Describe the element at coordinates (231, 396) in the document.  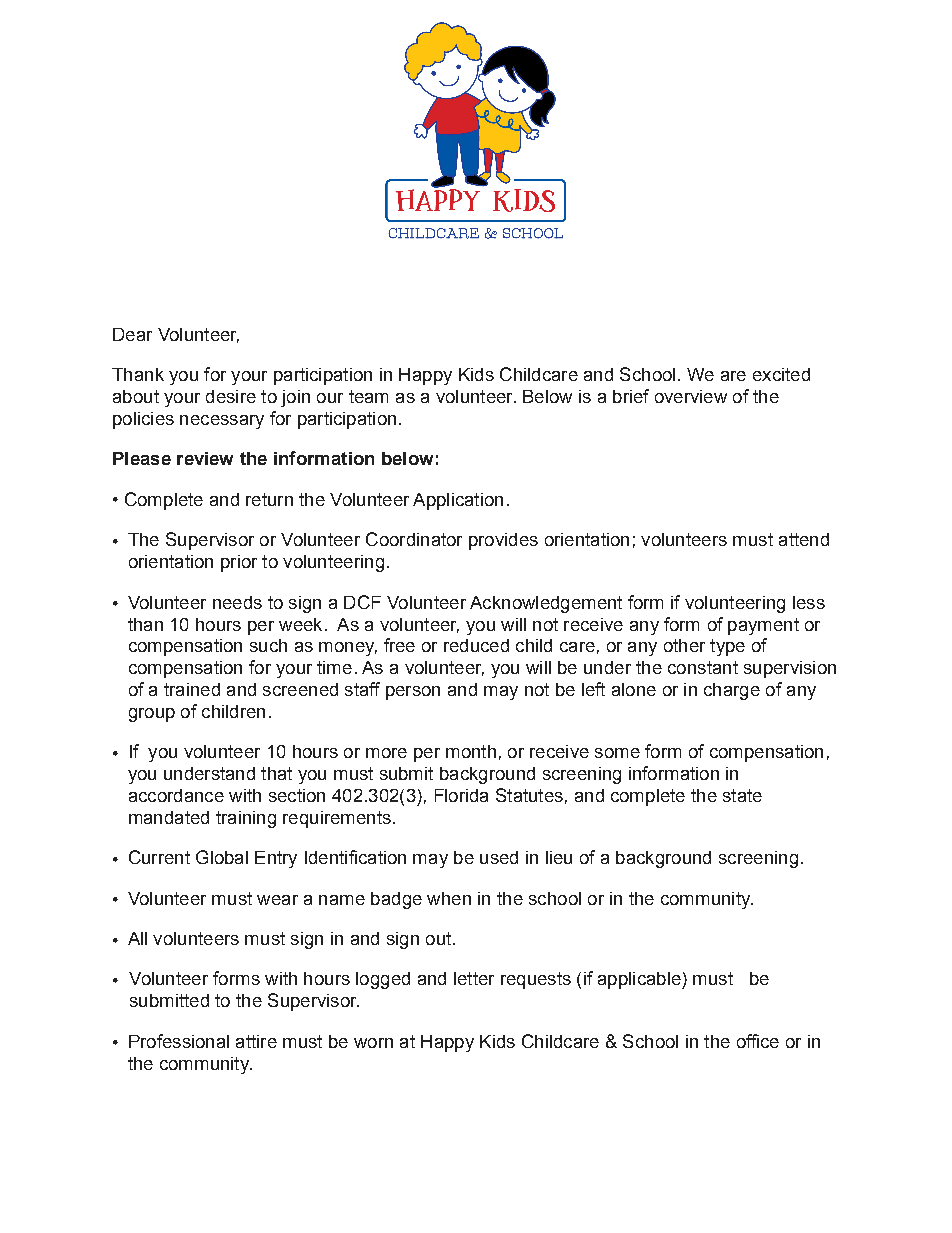
I see `desire` at that location.
